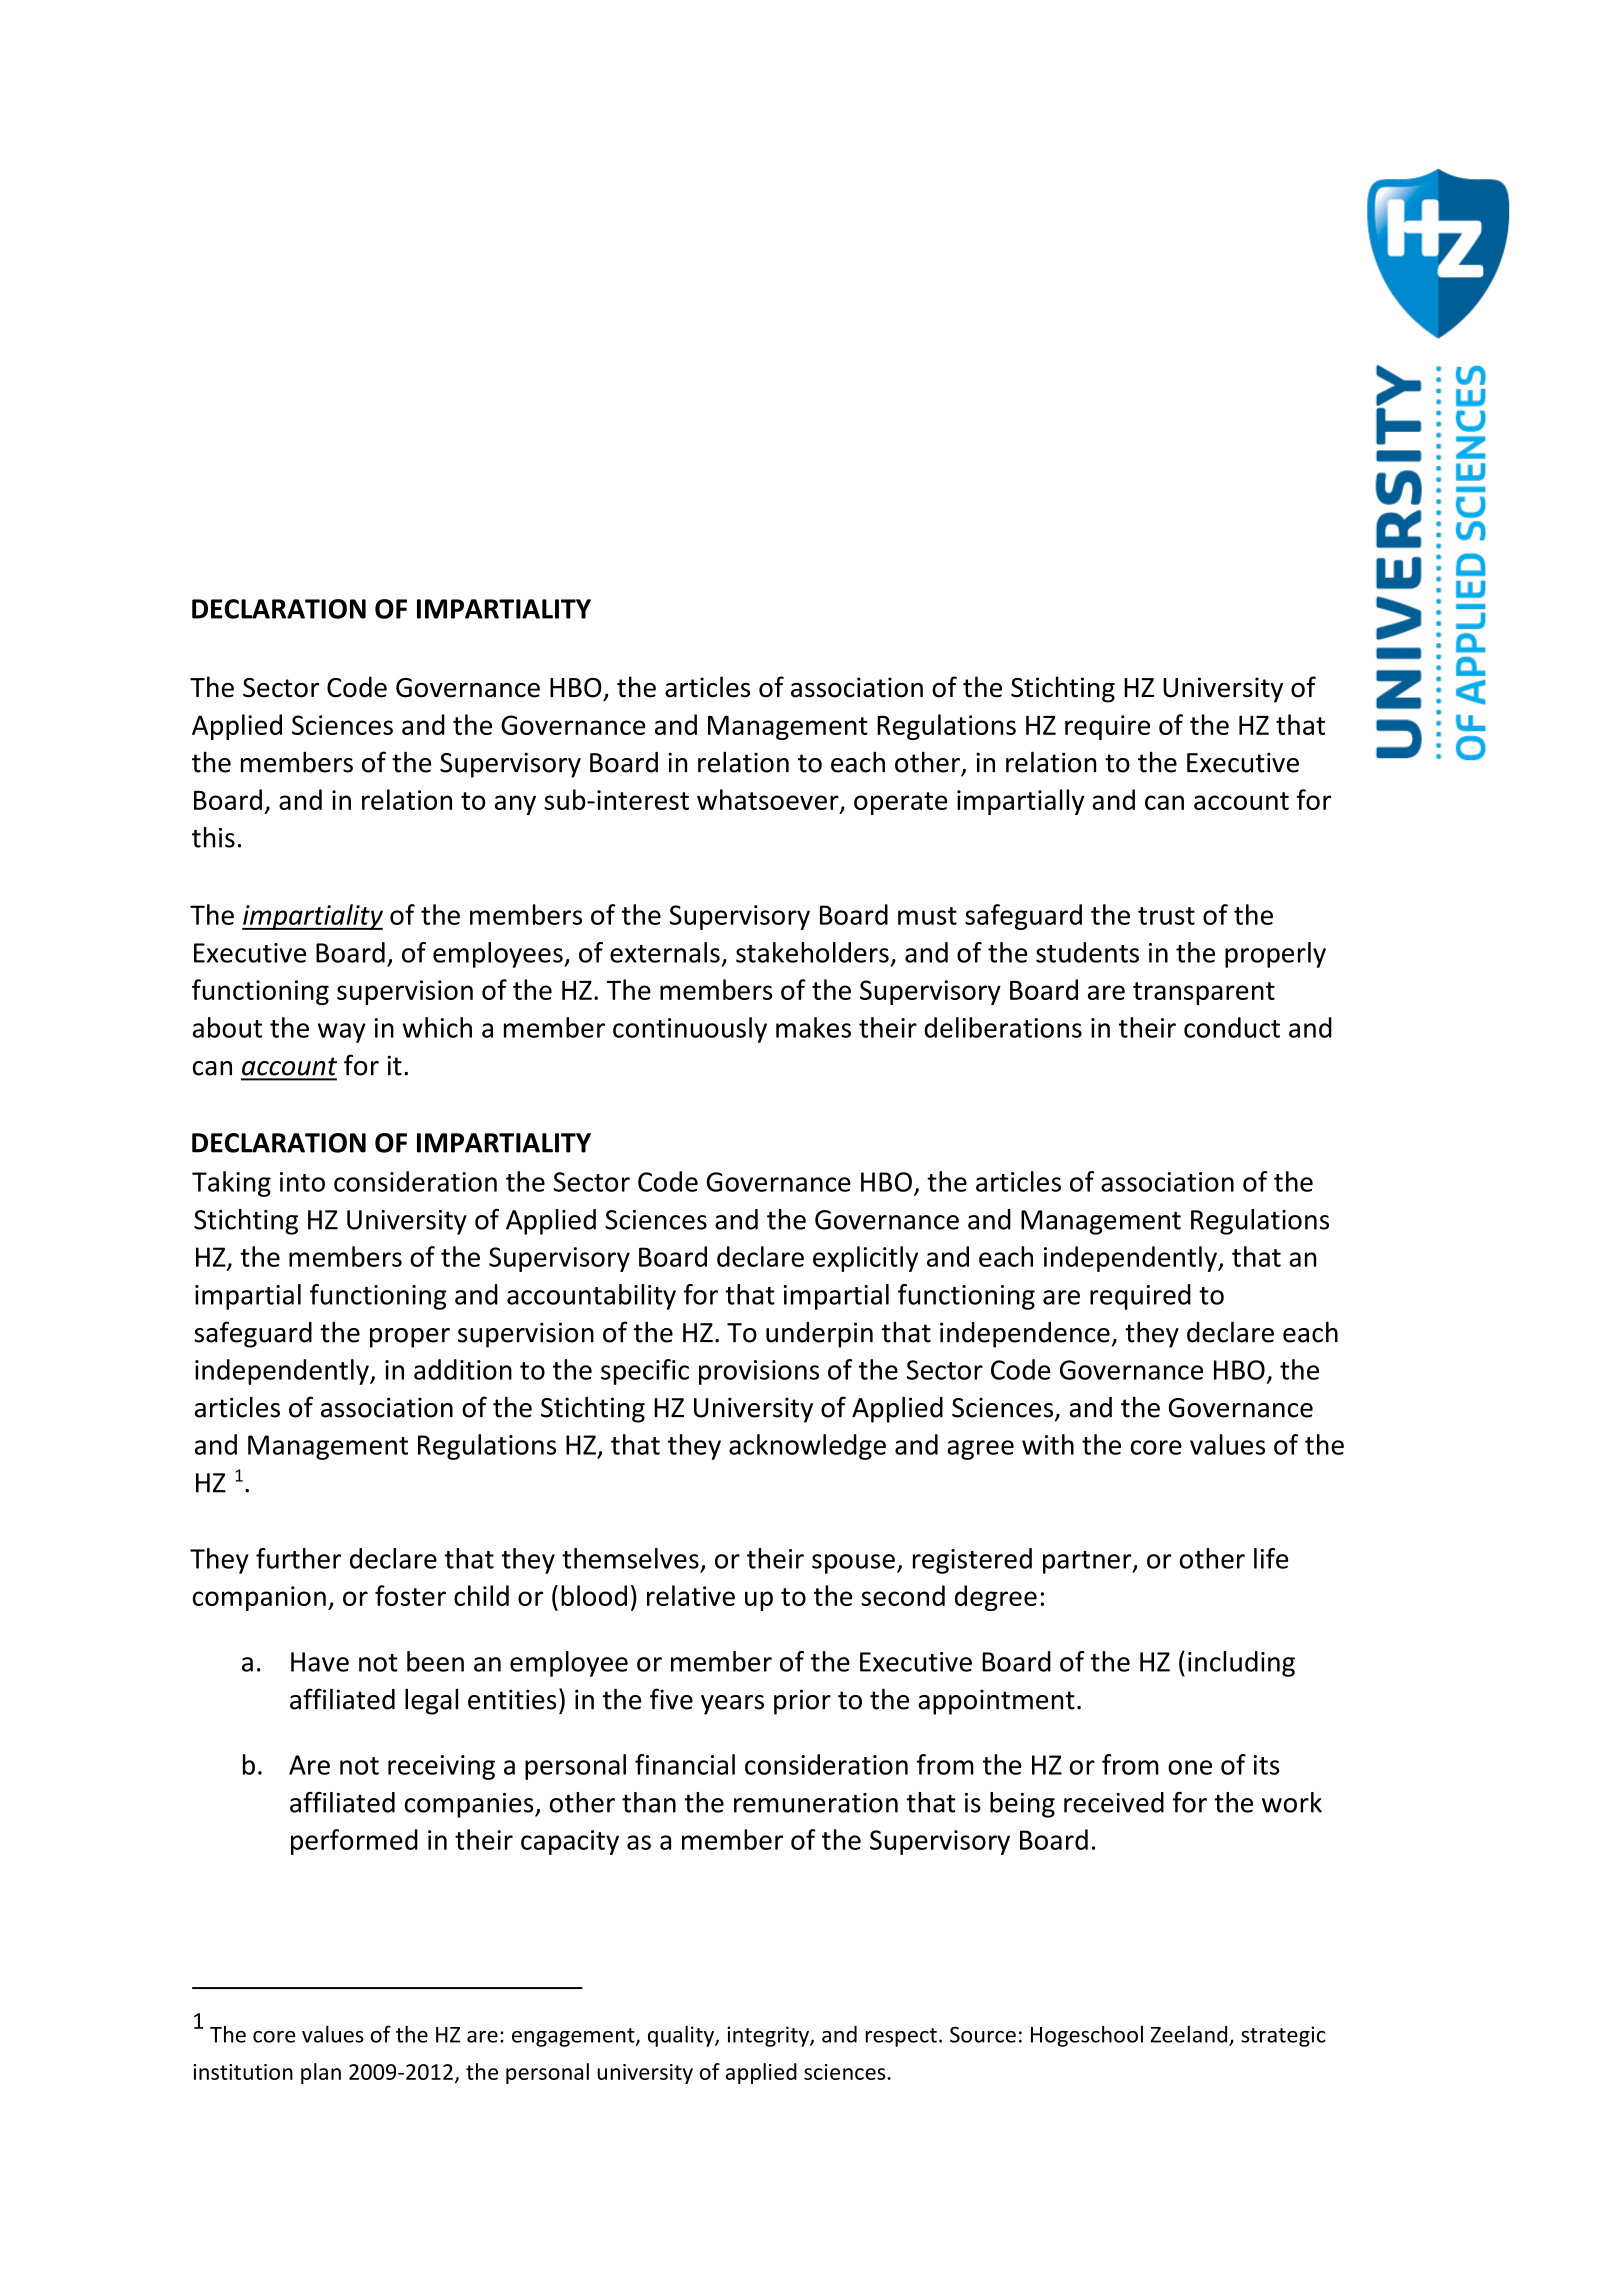 Image resolution: width=1613 pixels, height=2281 pixels. Describe the element at coordinates (463, 1369) in the document. I see `addition` at that location.
